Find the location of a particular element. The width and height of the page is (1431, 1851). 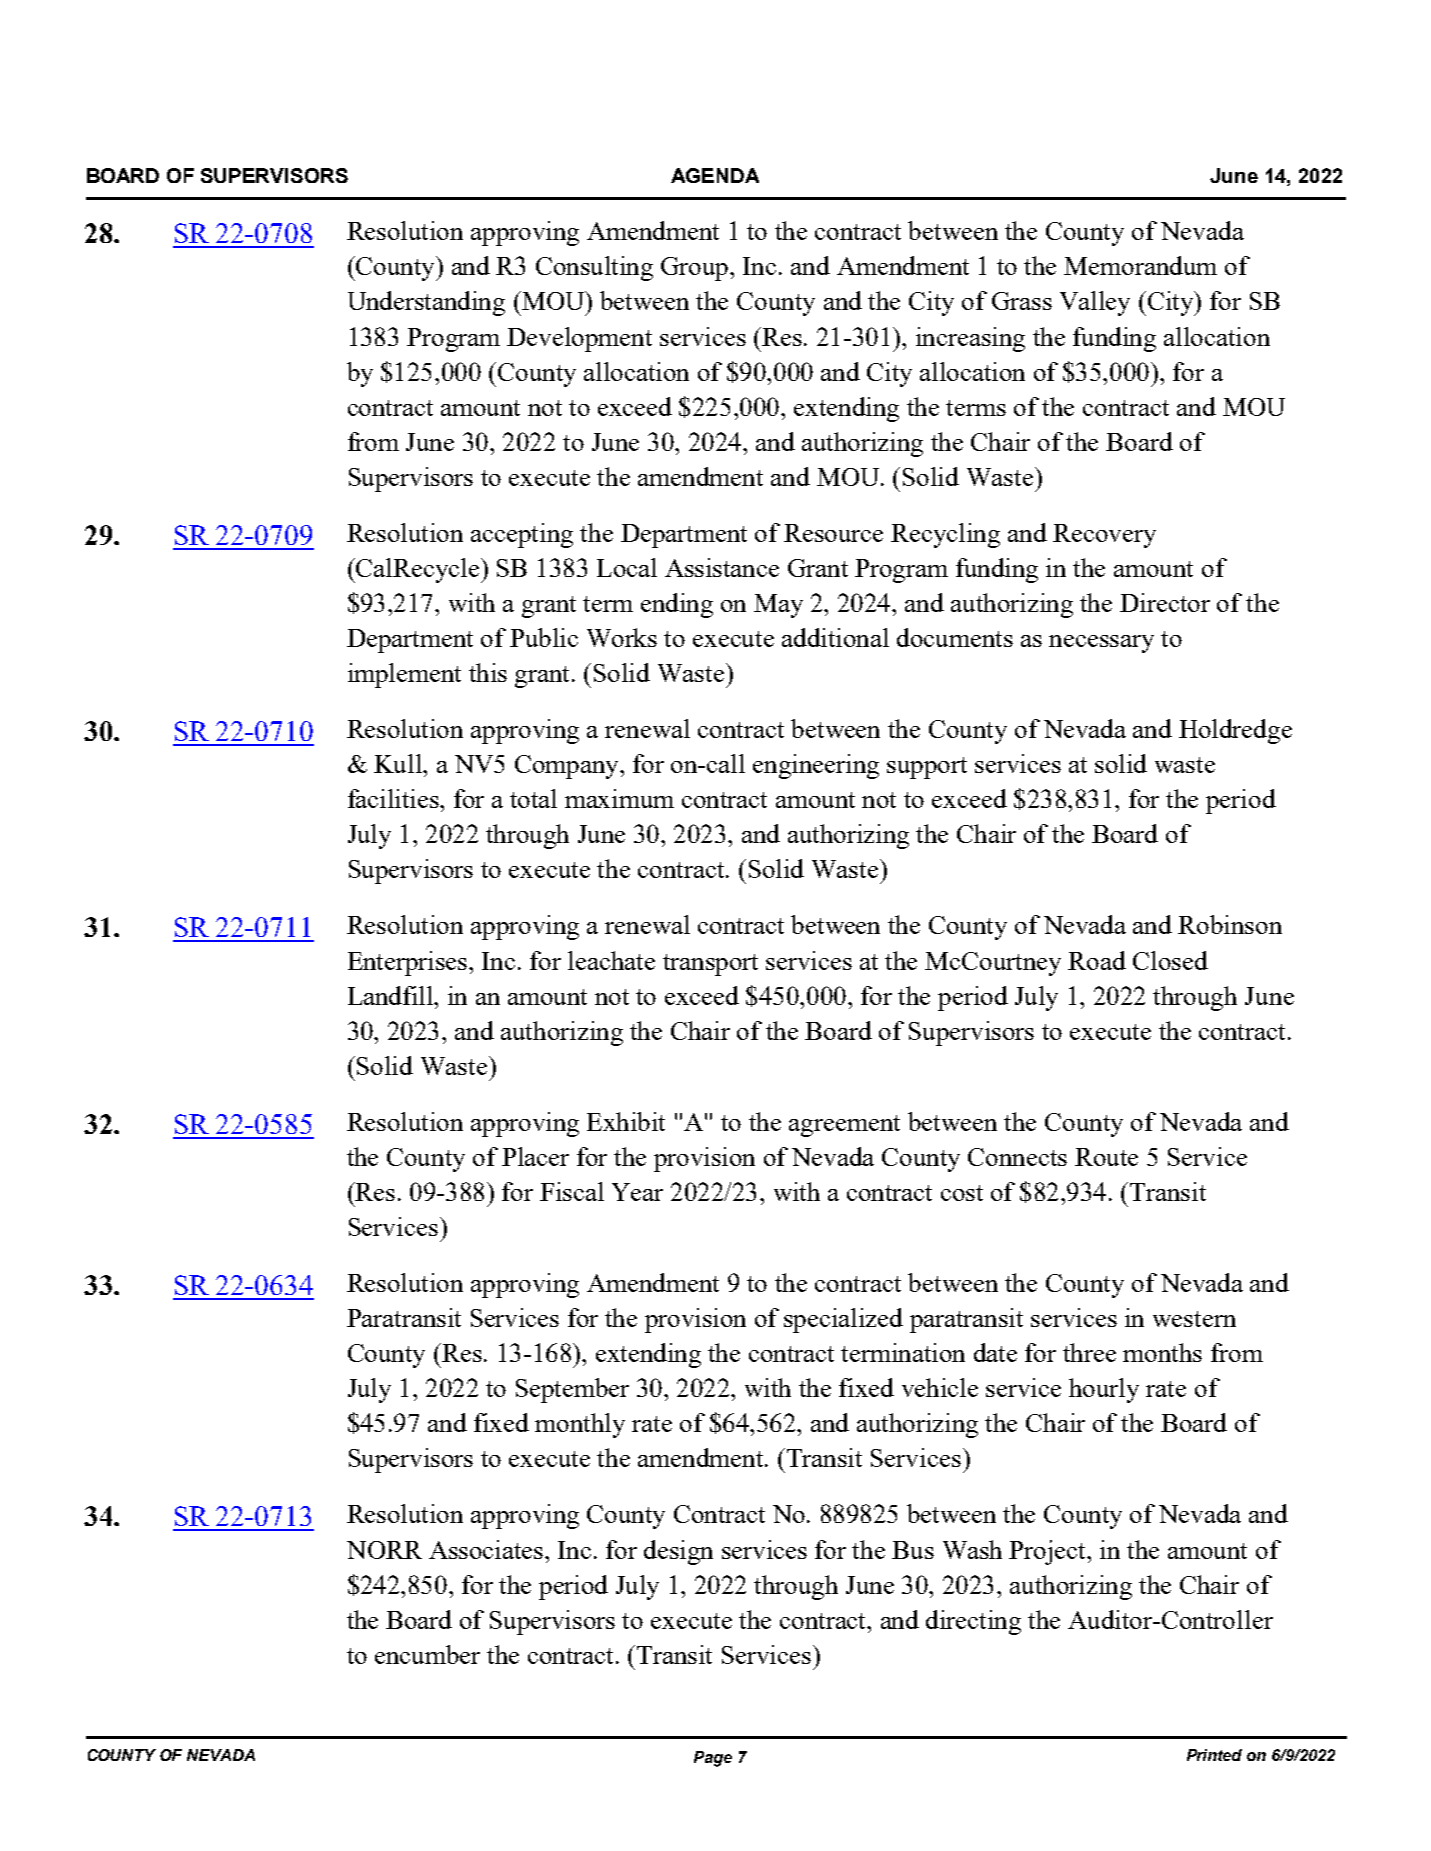

Enterprises is located at coordinates (409, 963).
